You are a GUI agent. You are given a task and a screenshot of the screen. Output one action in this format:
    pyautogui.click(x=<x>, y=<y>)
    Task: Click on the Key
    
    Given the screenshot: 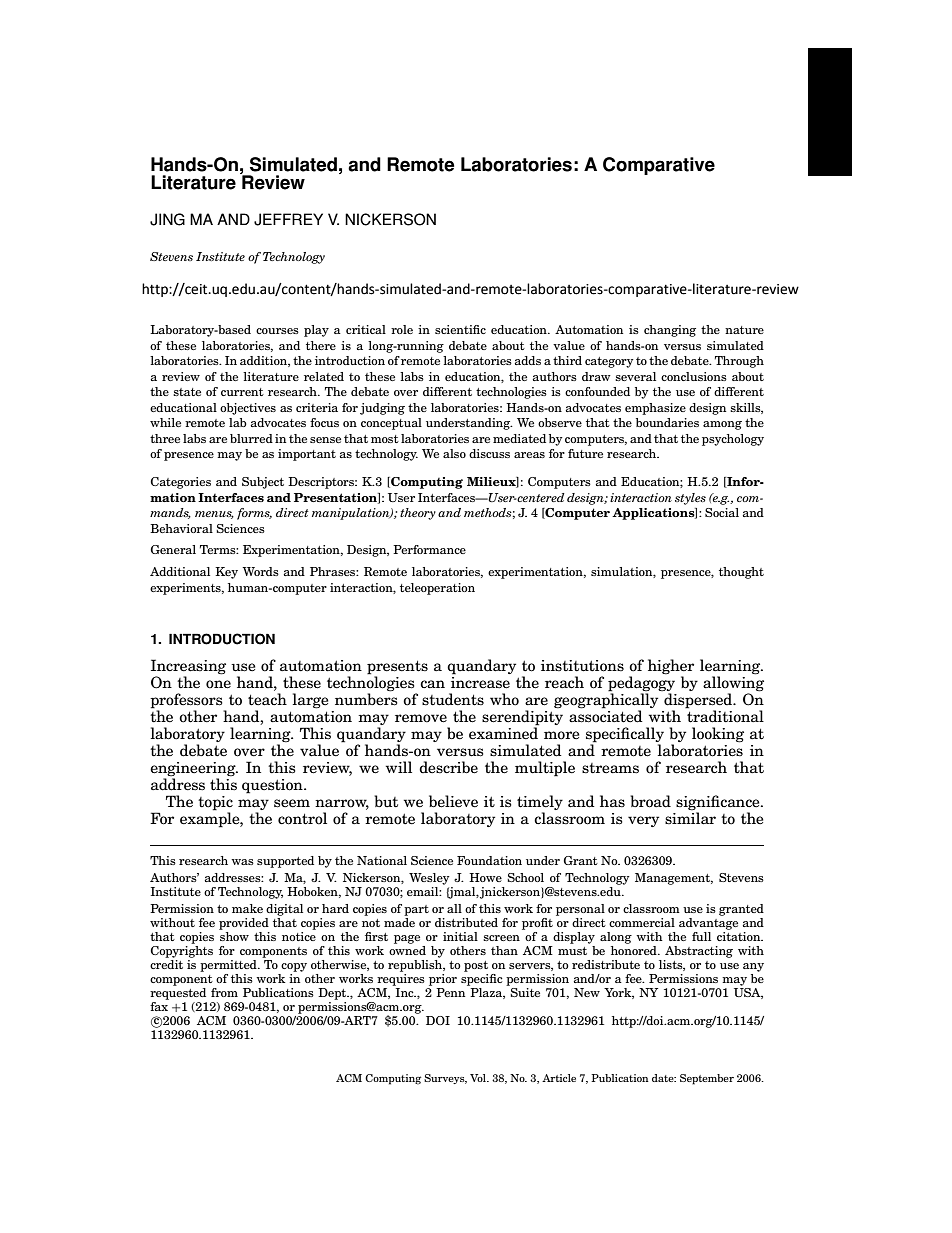 What is the action you would take?
    pyautogui.click(x=226, y=573)
